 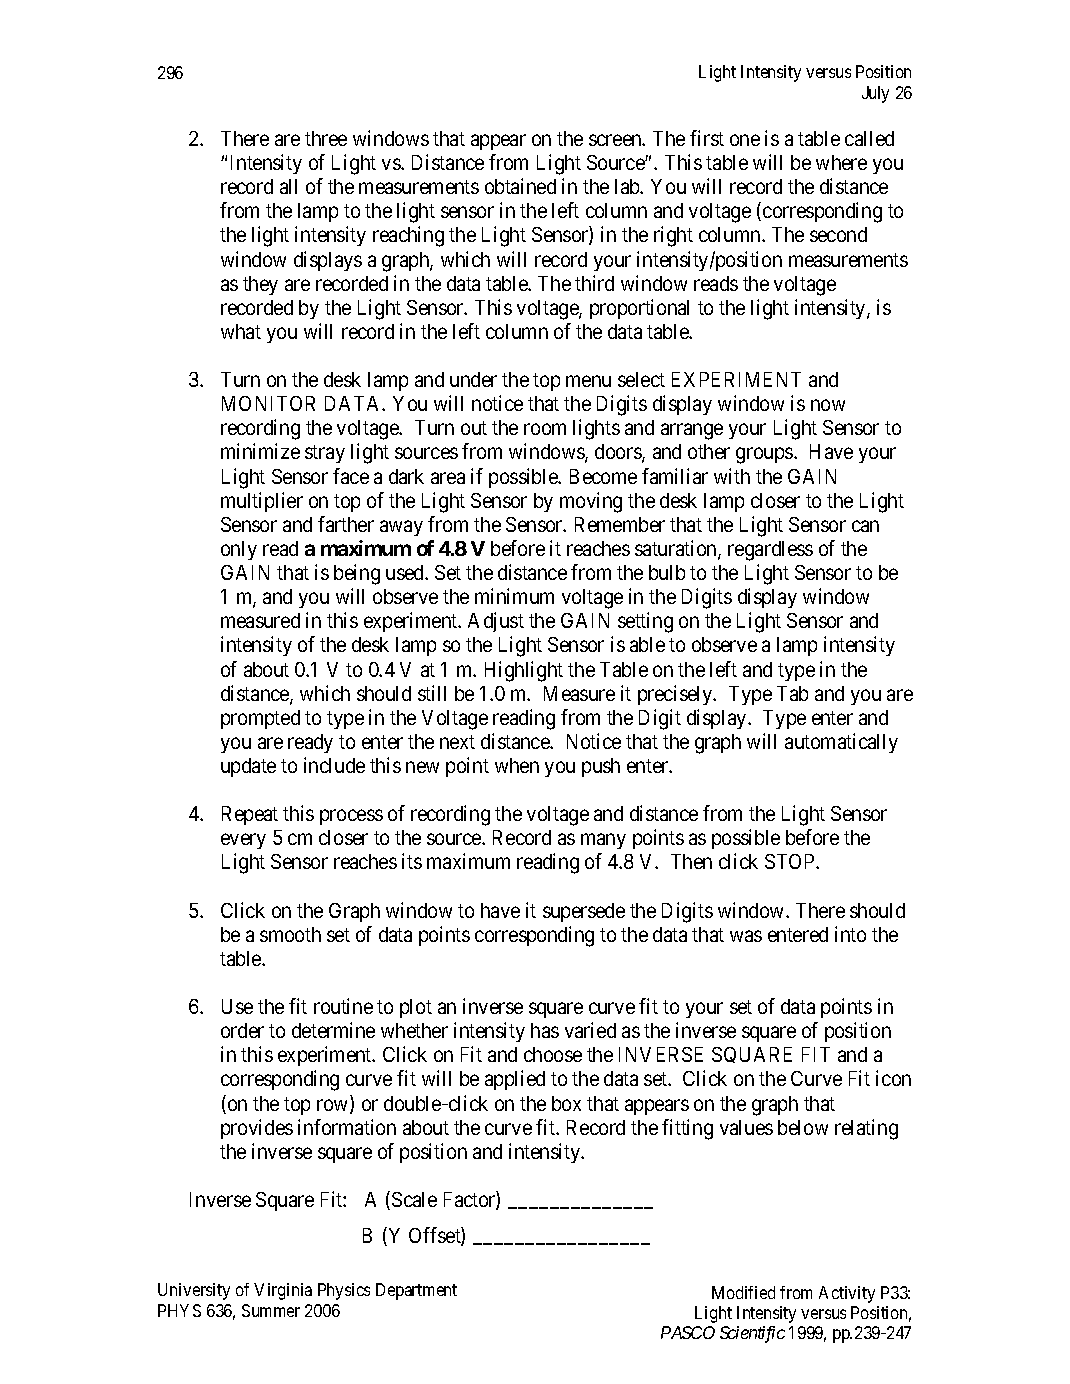 I want to click on moving, so click(x=591, y=502).
